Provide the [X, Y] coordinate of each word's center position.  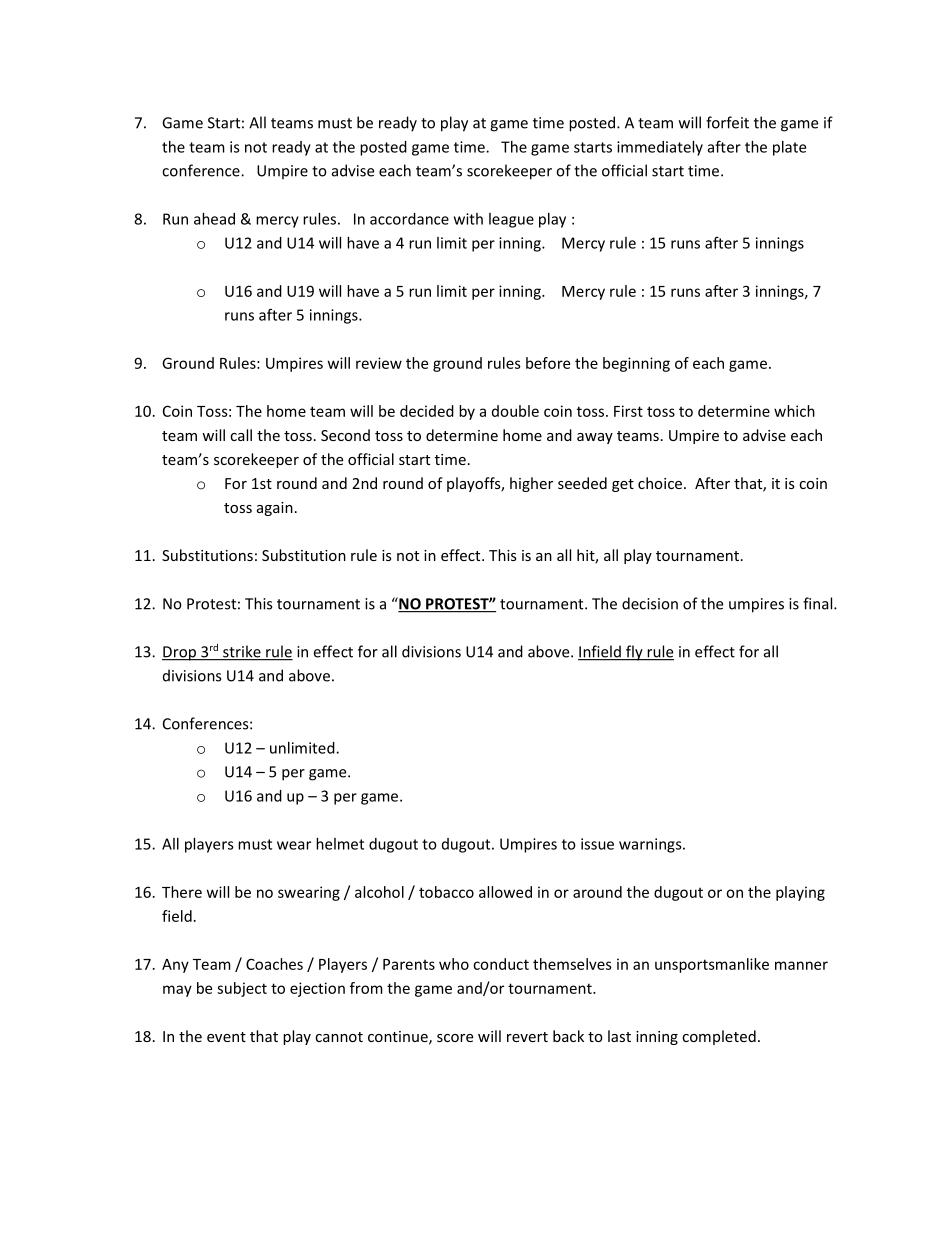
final [819, 603]
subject [242, 989]
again [275, 509]
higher [531, 484]
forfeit [727, 122]
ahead [214, 219]
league [511, 220]
